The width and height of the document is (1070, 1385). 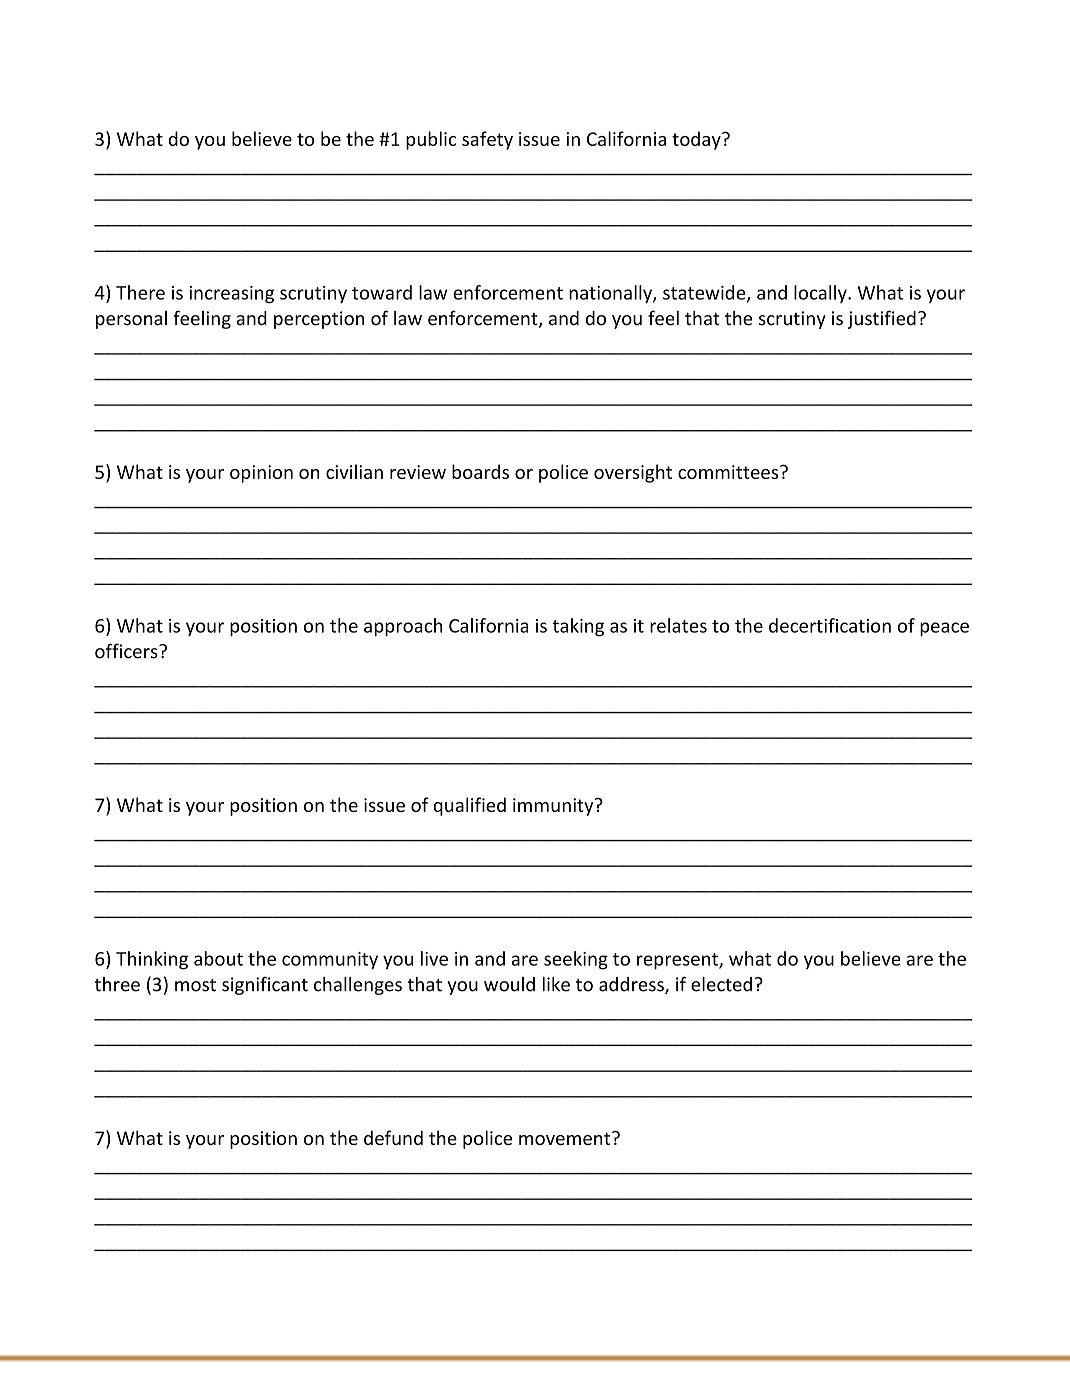 What do you see at coordinates (554, 807) in the document?
I see `immunity` at bounding box center [554, 807].
